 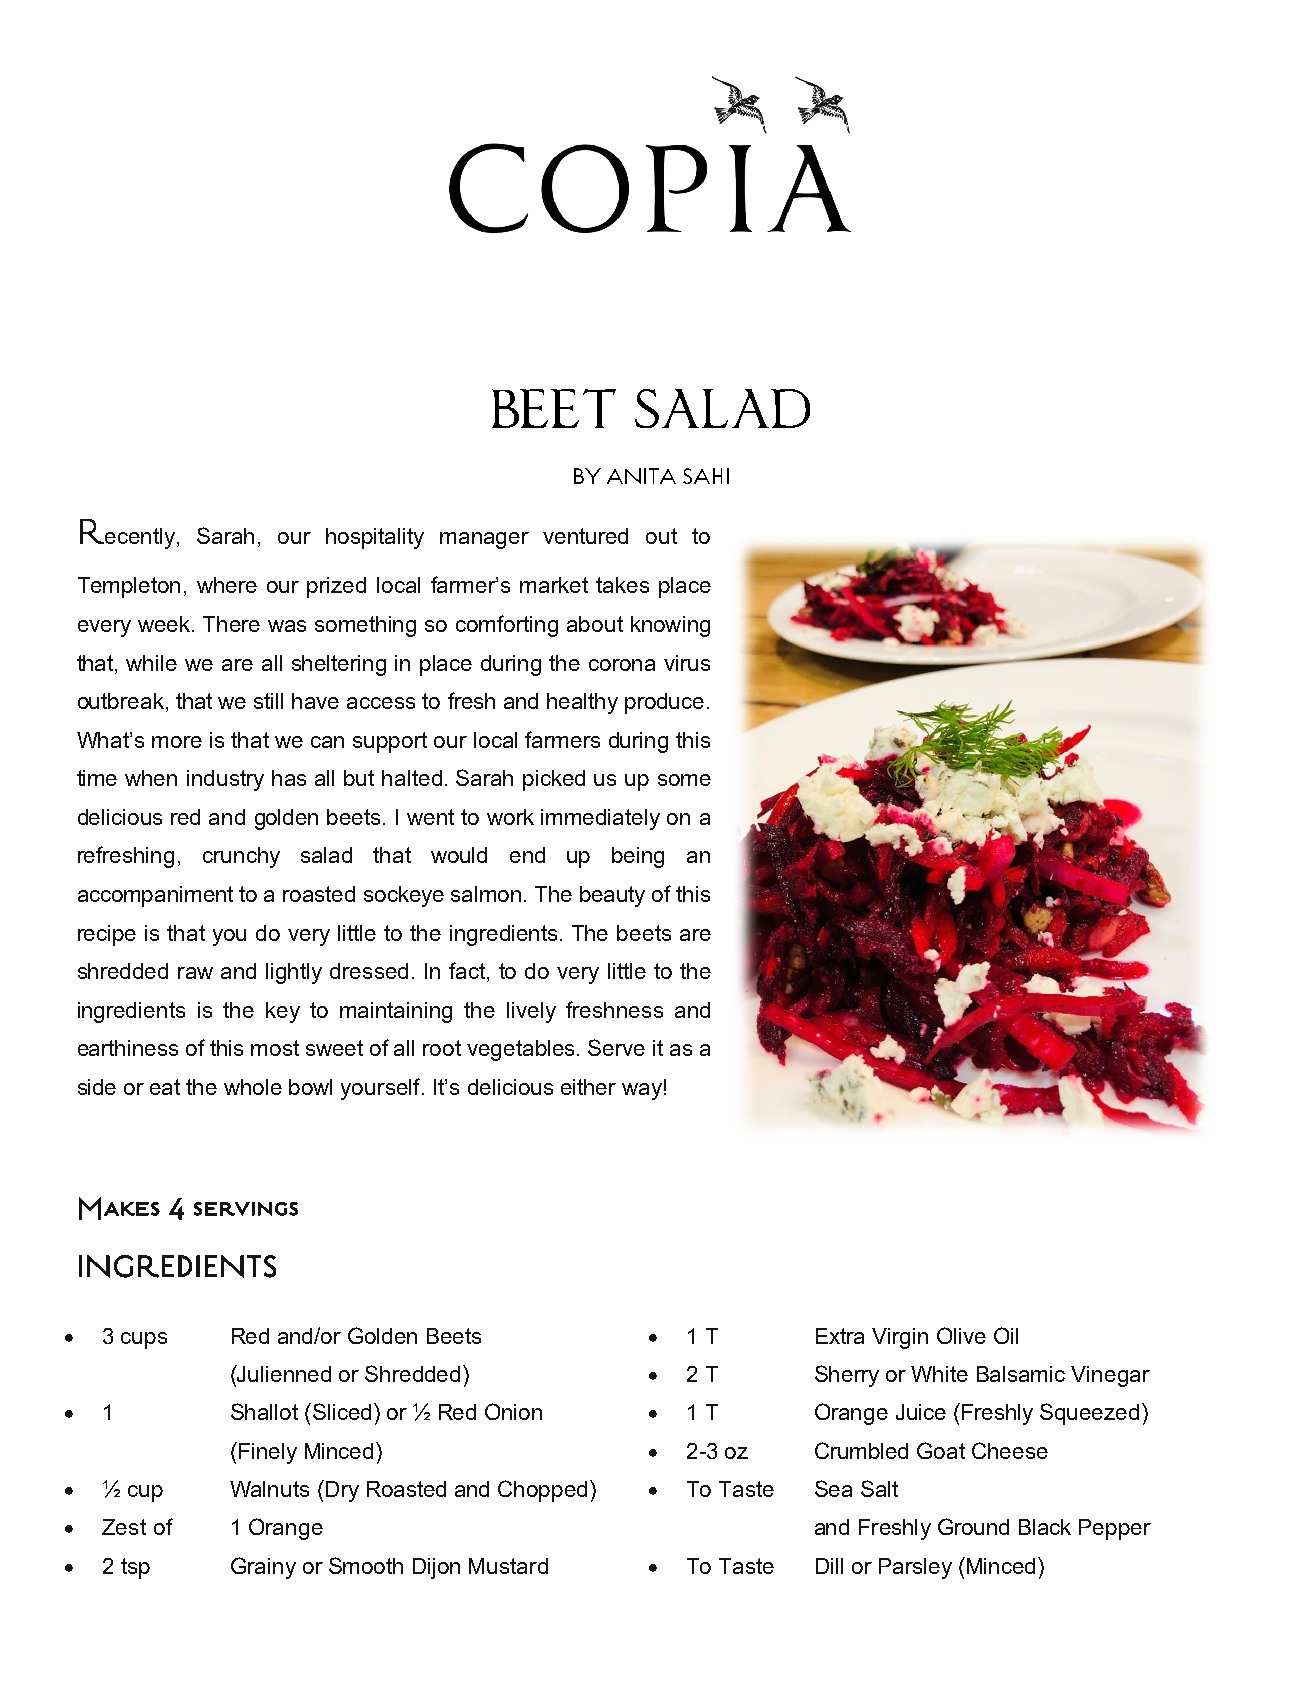 I want to click on whole, so click(x=253, y=1087).
